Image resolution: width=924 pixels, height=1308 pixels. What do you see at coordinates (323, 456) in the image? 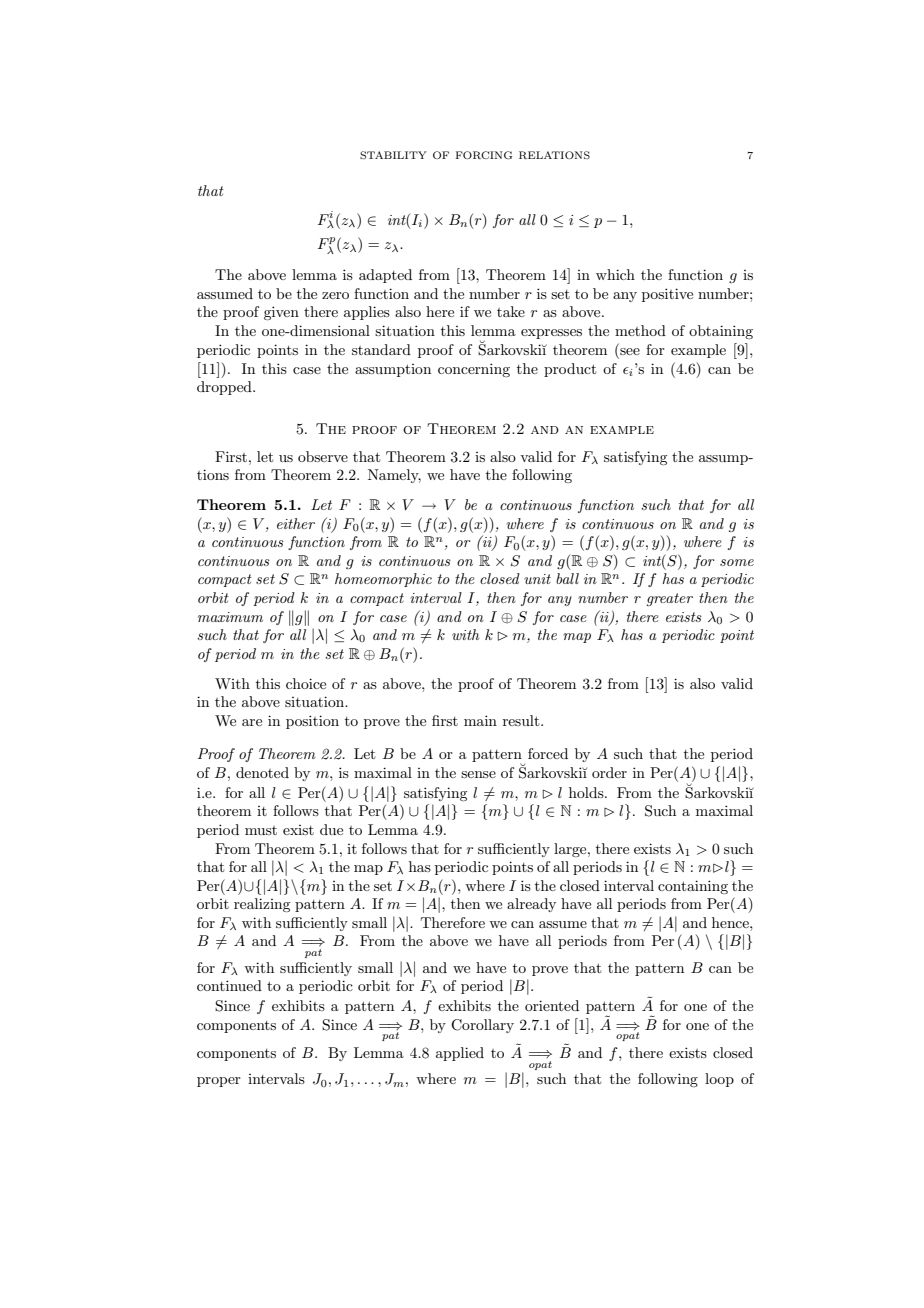
I see `observe` at bounding box center [323, 456].
